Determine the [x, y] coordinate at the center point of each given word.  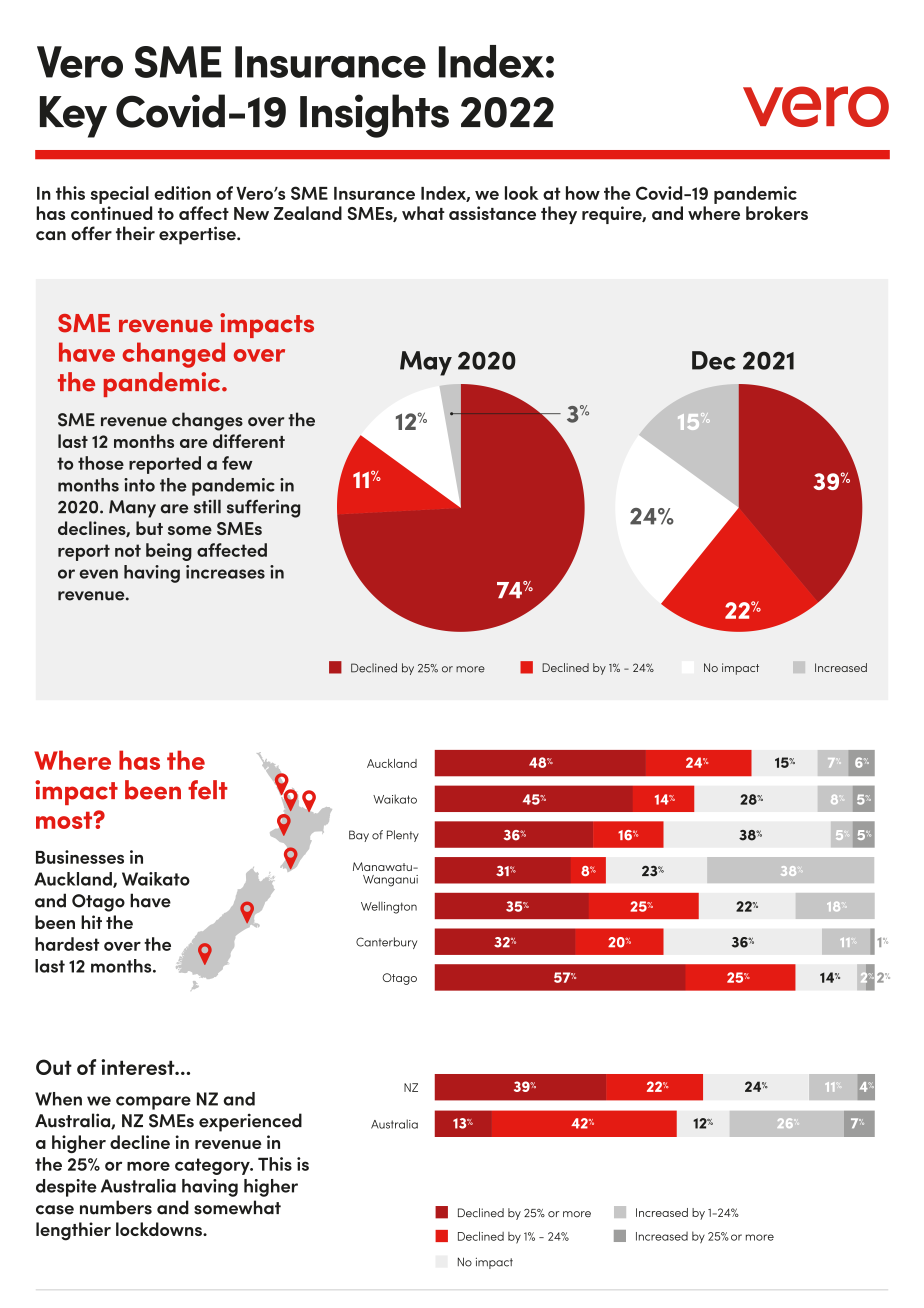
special [119, 195]
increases [225, 572]
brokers [777, 213]
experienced [250, 1122]
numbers [116, 1207]
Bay [359, 836]
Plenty [403, 836]
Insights [374, 116]
